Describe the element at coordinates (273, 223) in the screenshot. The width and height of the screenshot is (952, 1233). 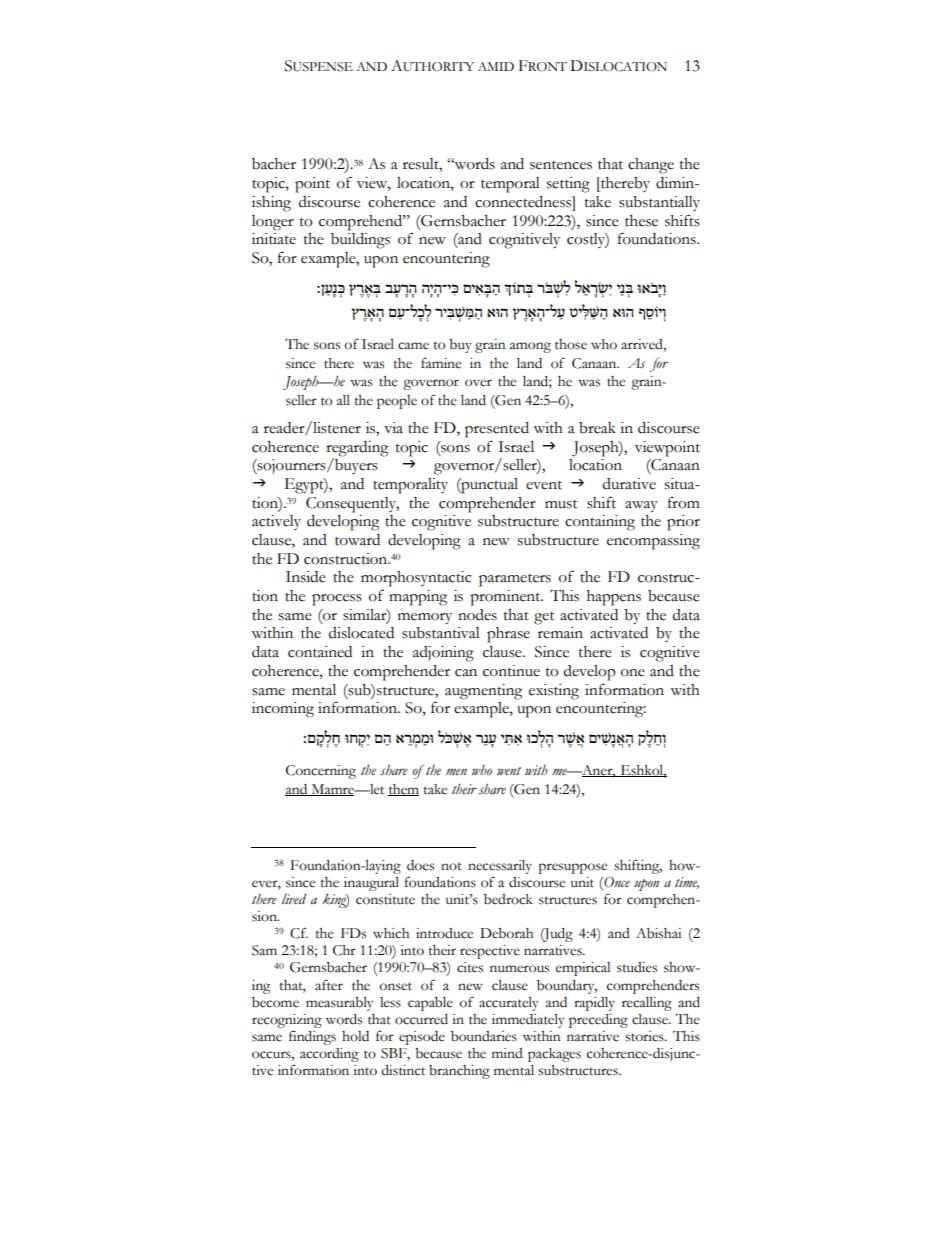
I see `longer` at that location.
